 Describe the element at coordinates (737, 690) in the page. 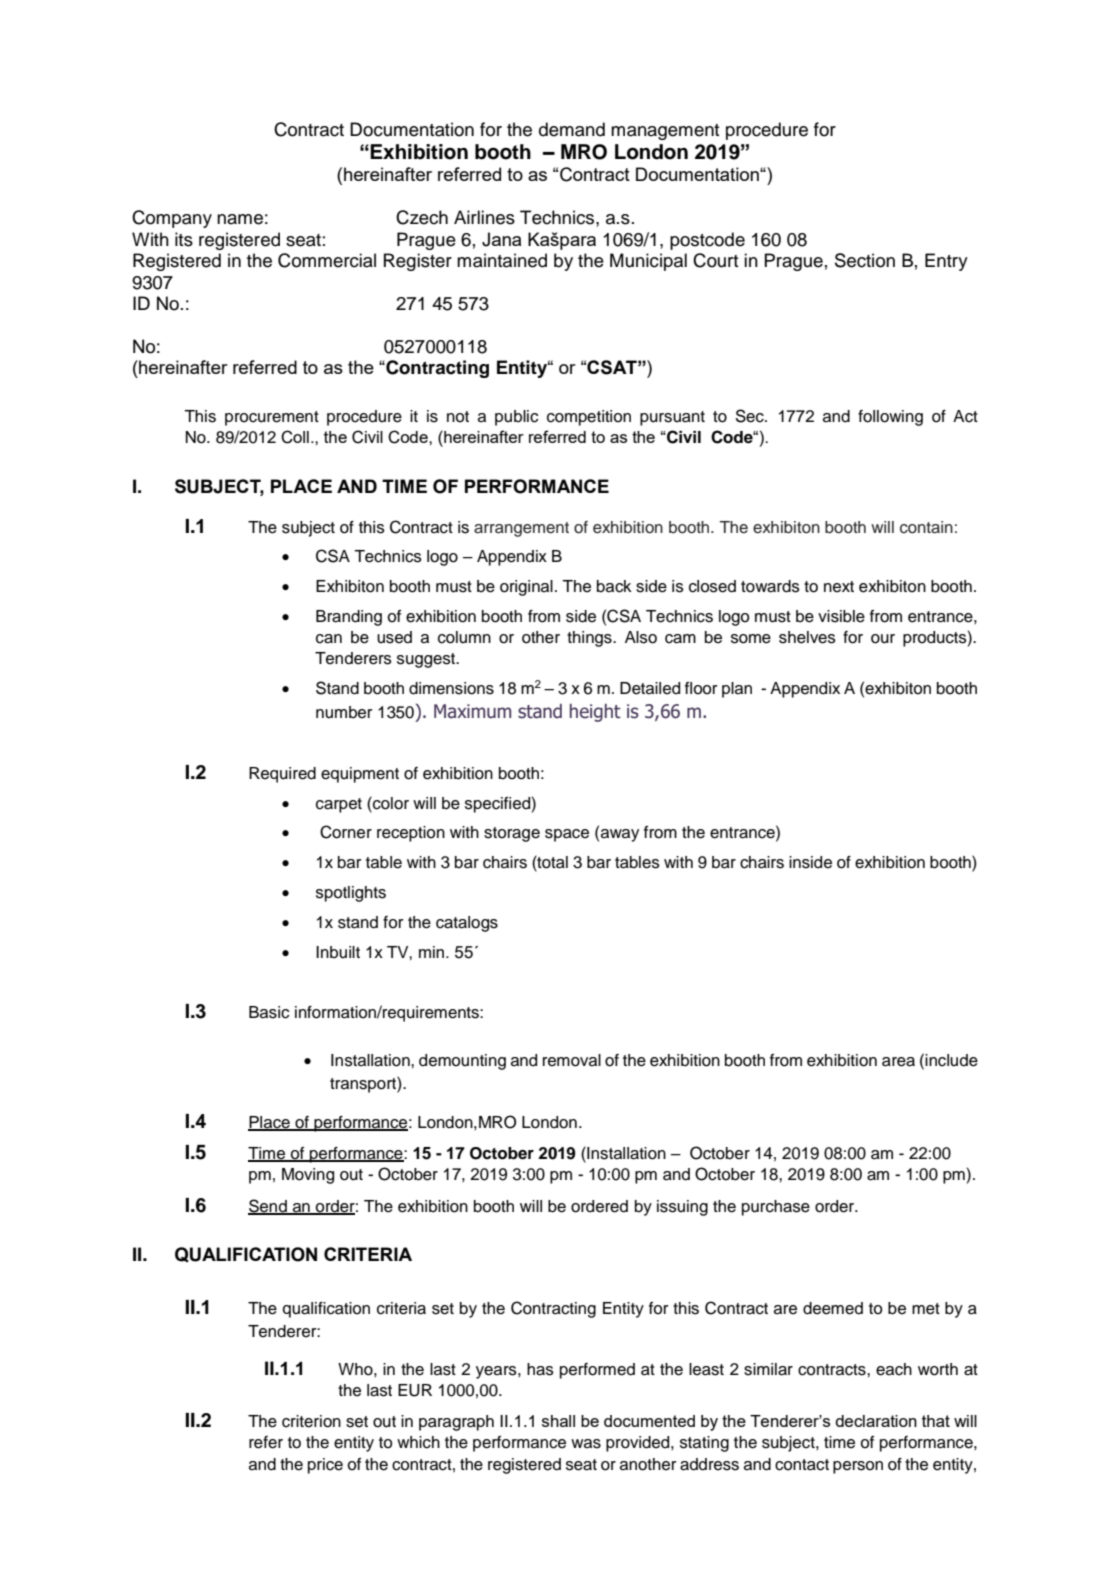

I see `plan` at that location.
